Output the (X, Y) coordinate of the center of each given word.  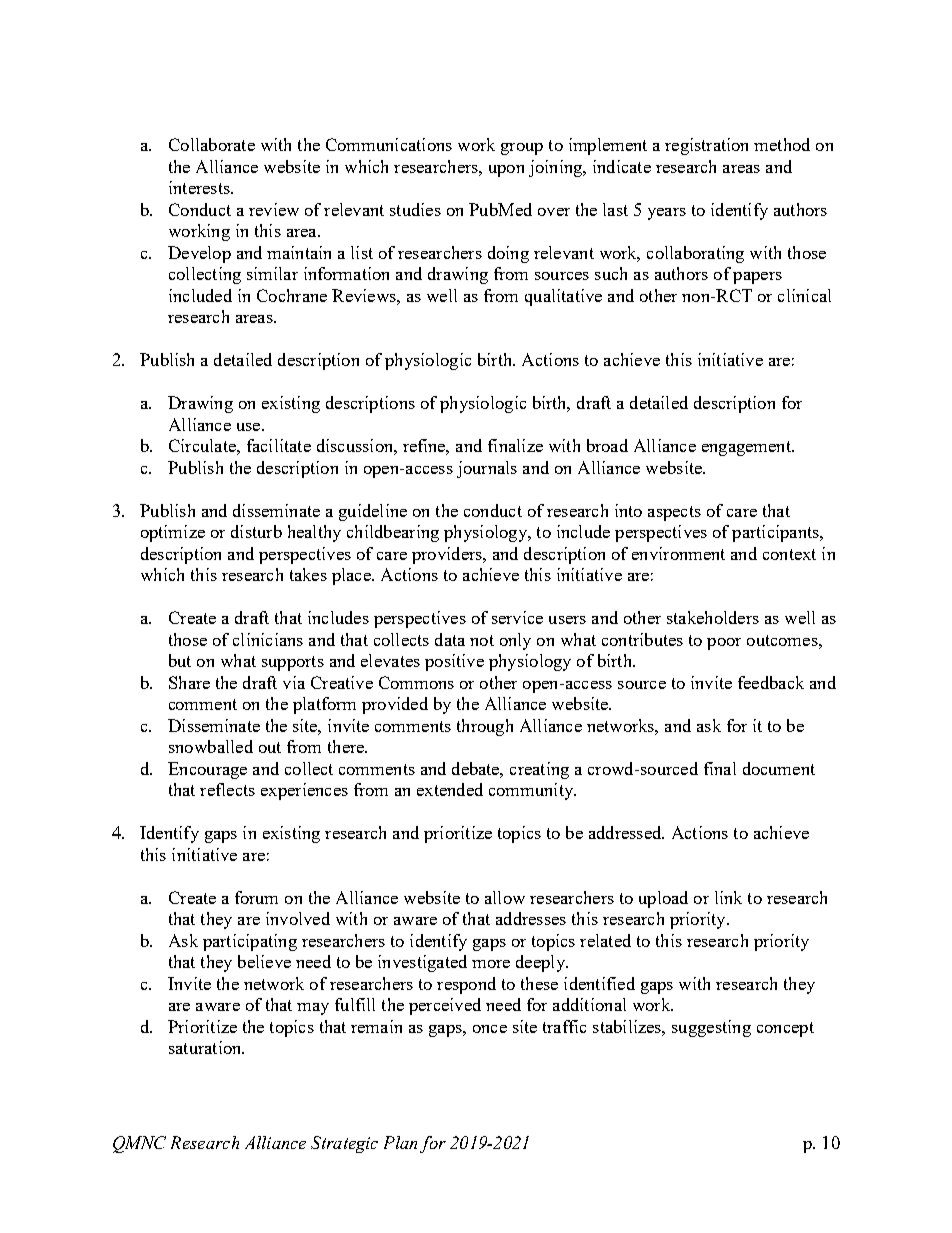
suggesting (711, 1028)
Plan (400, 1142)
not (482, 640)
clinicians (268, 639)
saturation (206, 1047)
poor (724, 644)
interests (200, 187)
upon (506, 171)
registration (706, 146)
